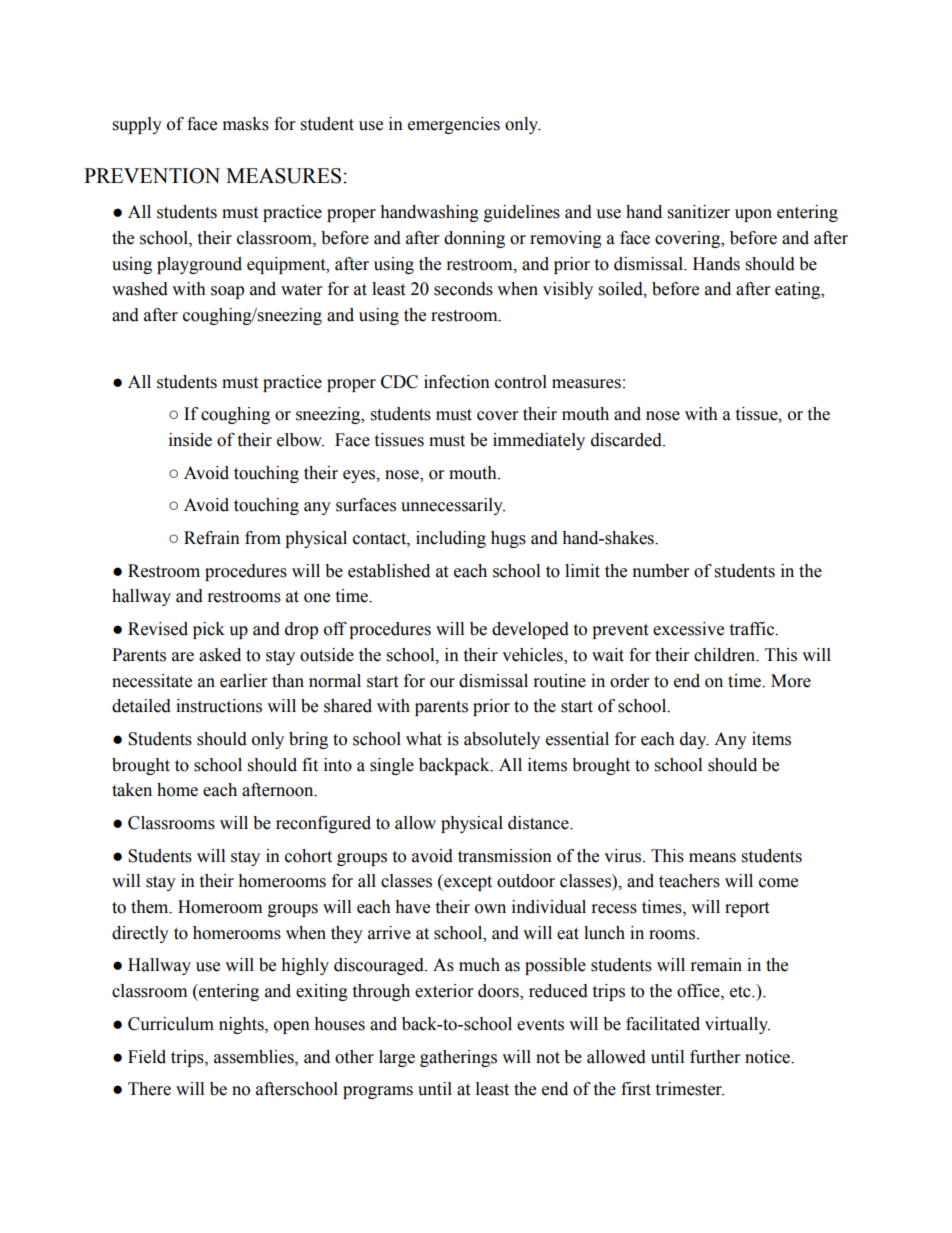  I want to click on further, so click(715, 1057).
